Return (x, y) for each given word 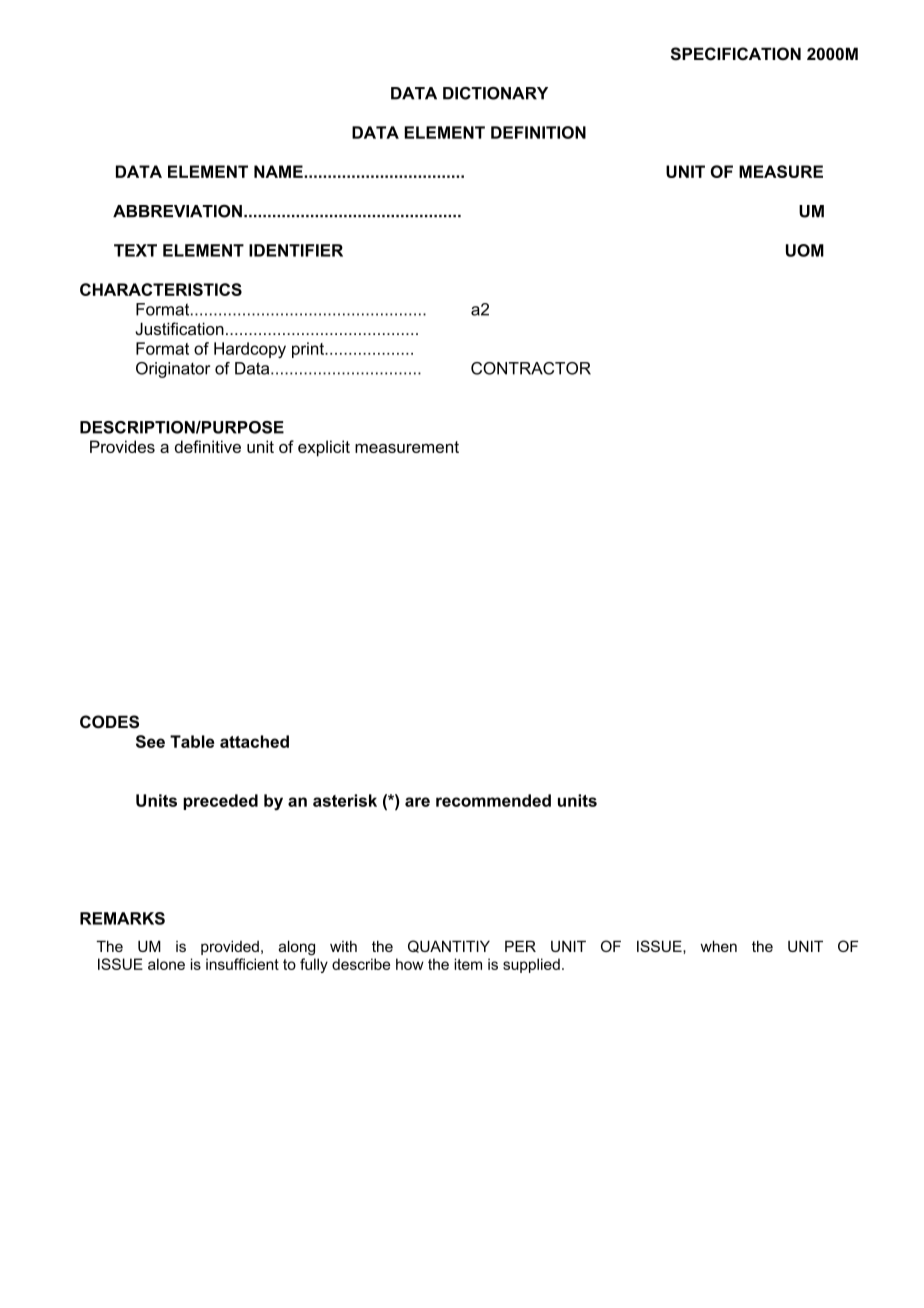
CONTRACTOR (531, 368)
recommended (493, 800)
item (468, 964)
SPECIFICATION (736, 54)
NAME (279, 171)
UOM (805, 250)
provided (230, 947)
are (417, 802)
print (309, 350)
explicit (324, 448)
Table (192, 741)
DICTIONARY (495, 93)
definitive (208, 446)
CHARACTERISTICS (161, 289)
